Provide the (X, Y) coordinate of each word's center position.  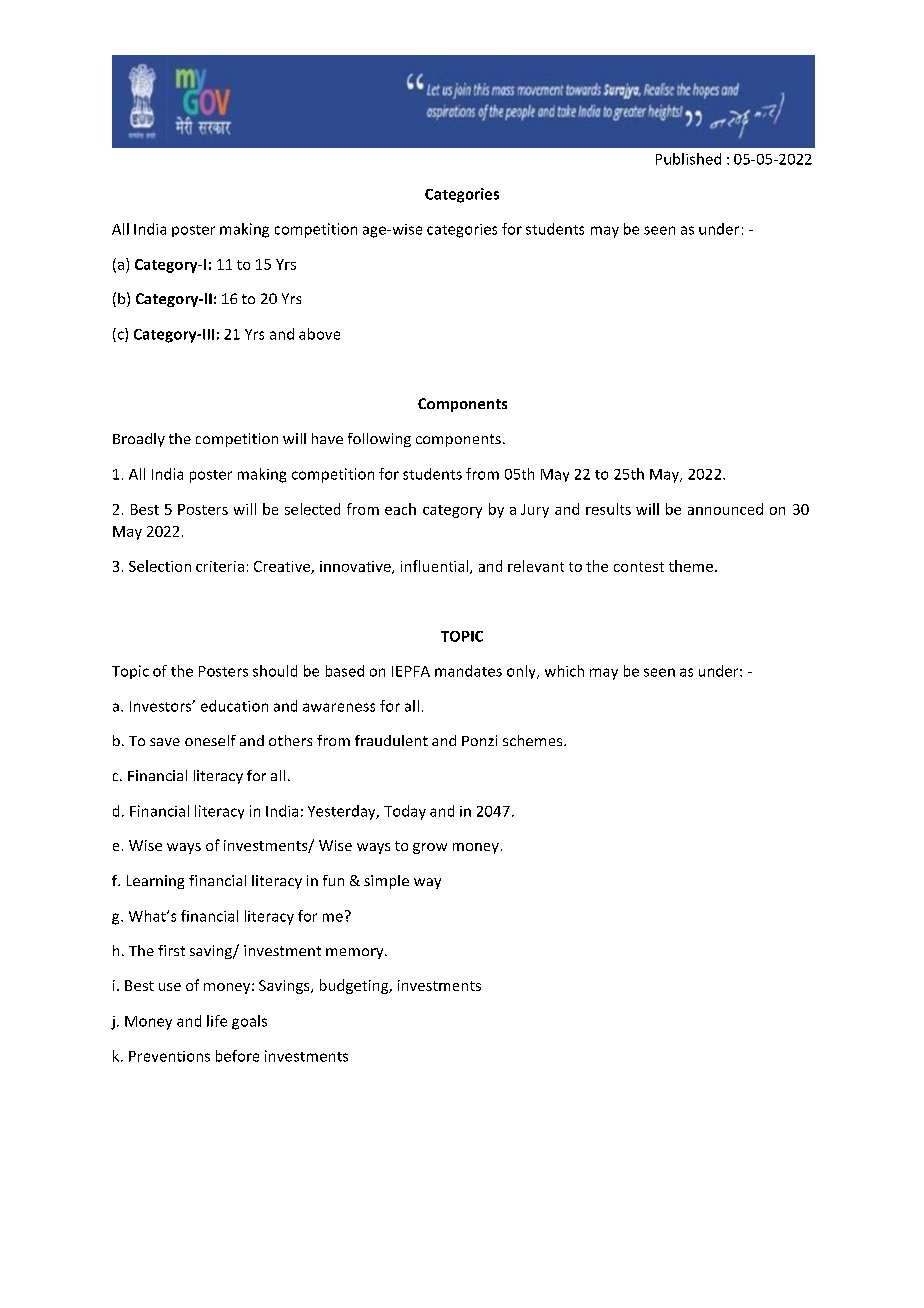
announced (725, 509)
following (379, 440)
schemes (534, 740)
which (564, 671)
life (217, 1021)
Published (688, 159)
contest (639, 567)
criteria (220, 566)
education (234, 706)
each (400, 509)
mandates (468, 671)
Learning (155, 882)
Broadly (139, 440)
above (319, 334)
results (608, 509)
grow (430, 848)
